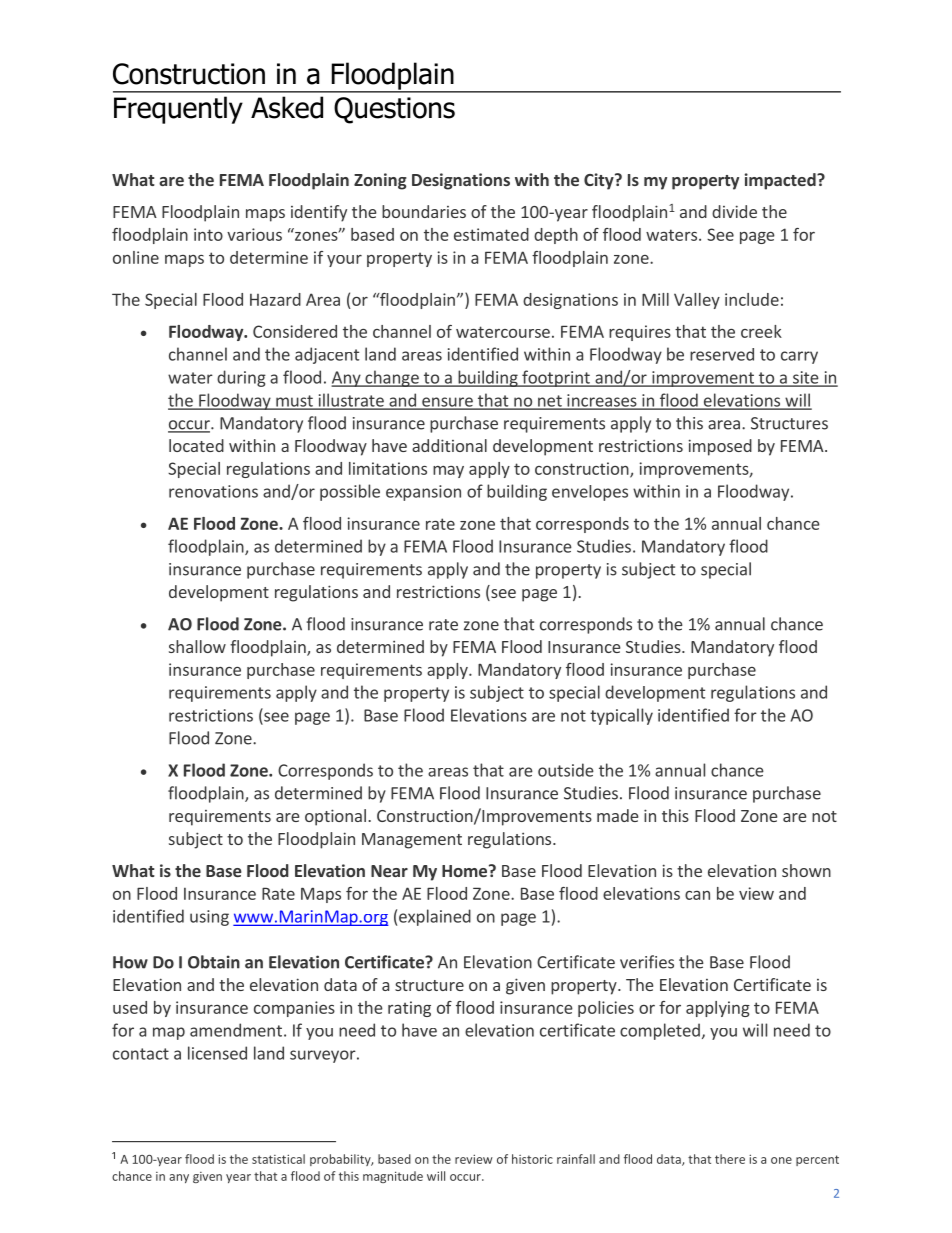  Describe the element at coordinates (278, 1159) in the screenshot. I see `statistical` at that location.
